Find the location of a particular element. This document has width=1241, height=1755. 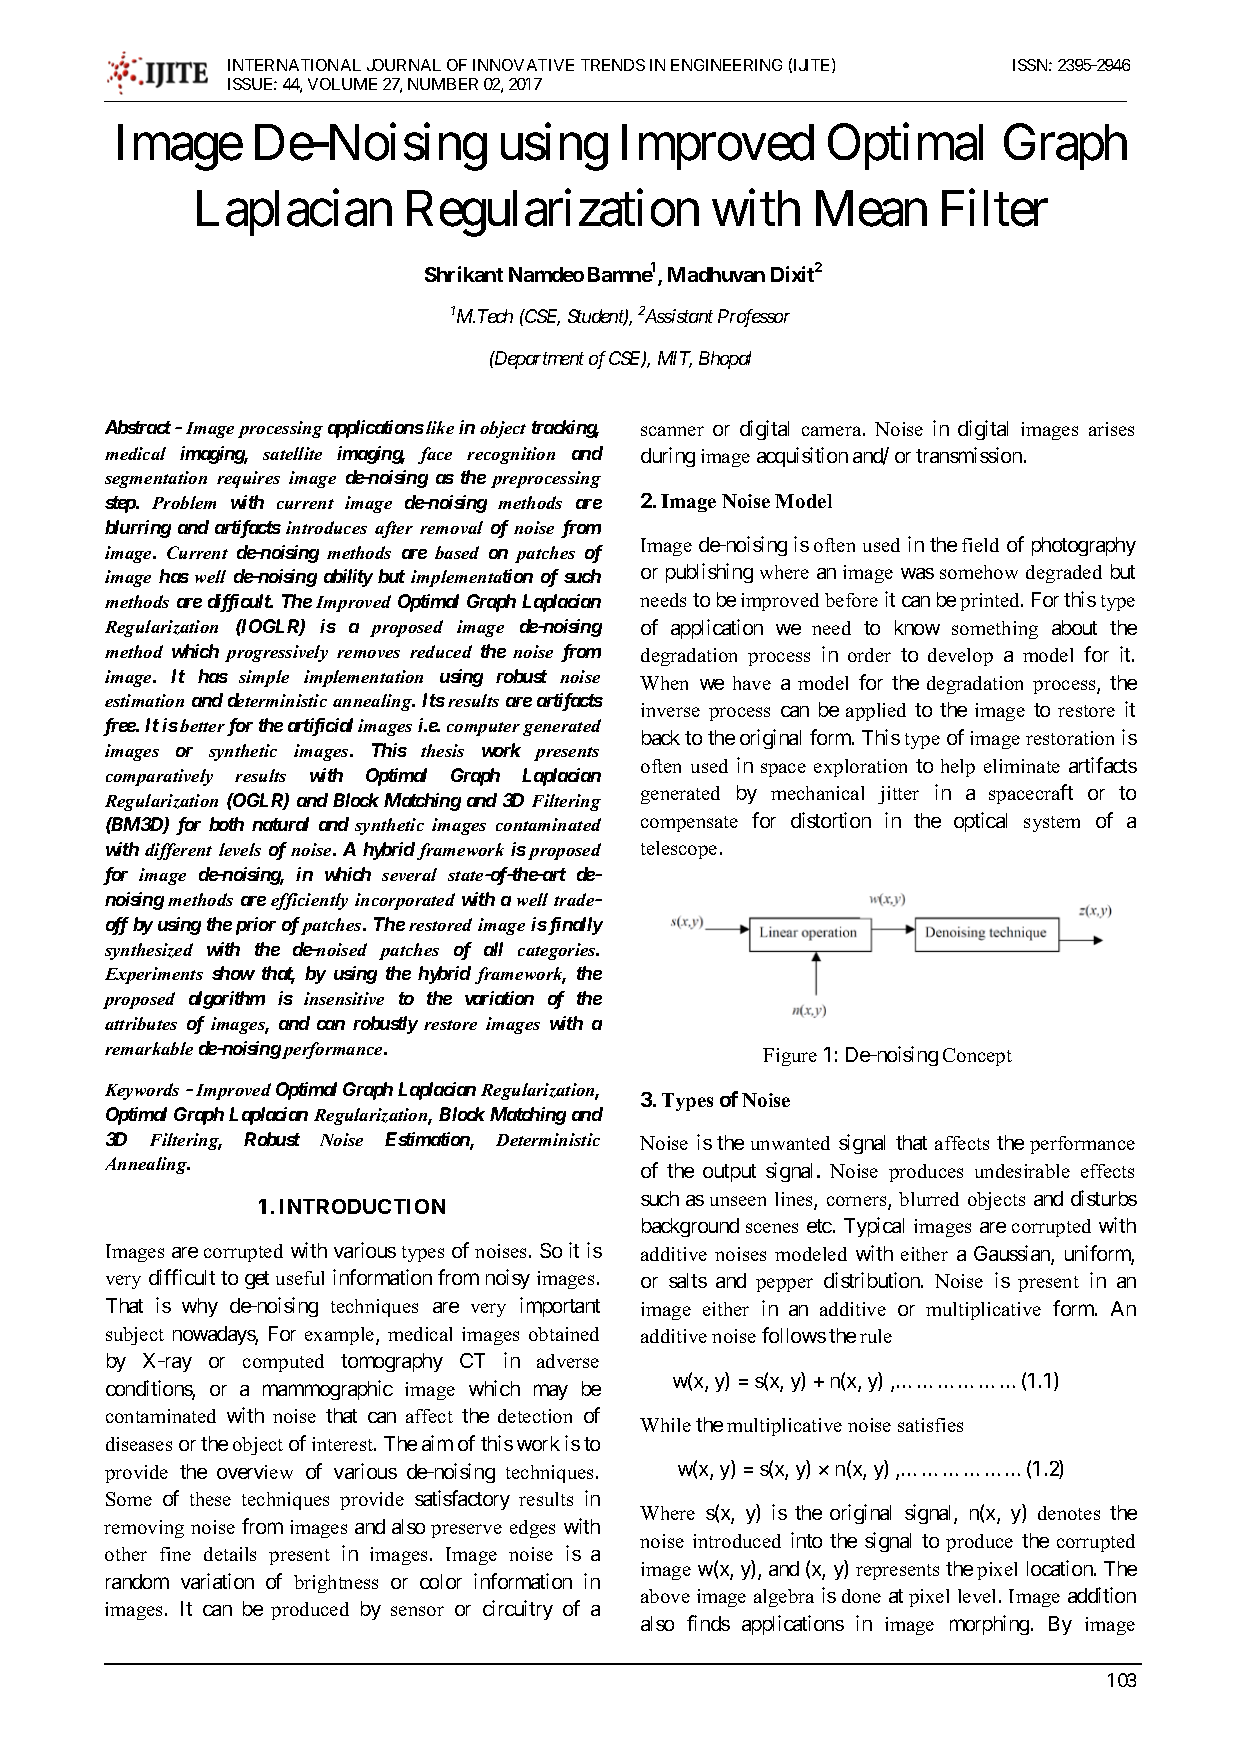

publishing is located at coordinates (709, 573).
